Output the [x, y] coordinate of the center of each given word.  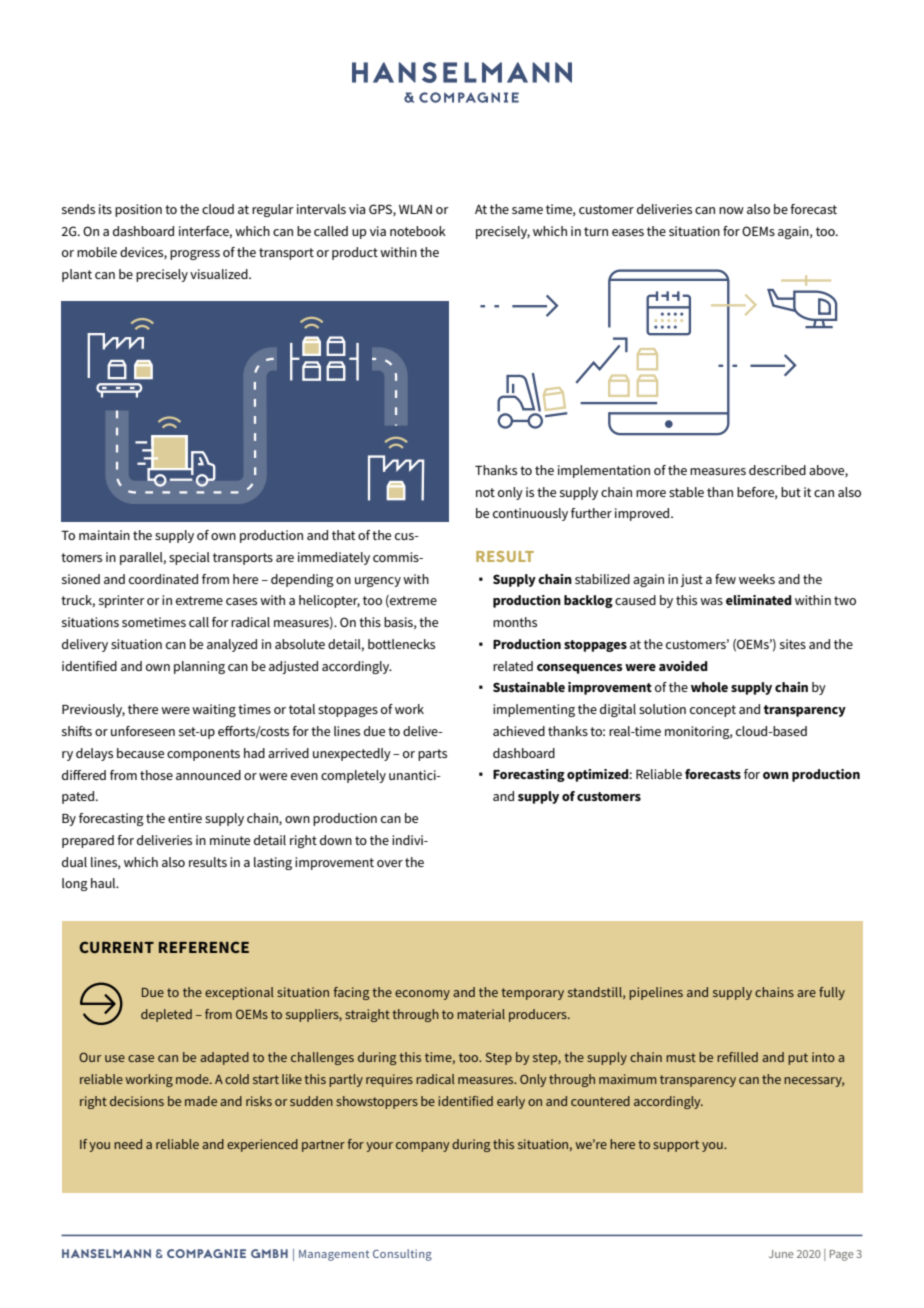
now [731, 210]
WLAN [415, 209]
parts [432, 755]
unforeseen [143, 731]
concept [713, 711]
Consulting [402, 1255]
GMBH [269, 1253]
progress [195, 255]
